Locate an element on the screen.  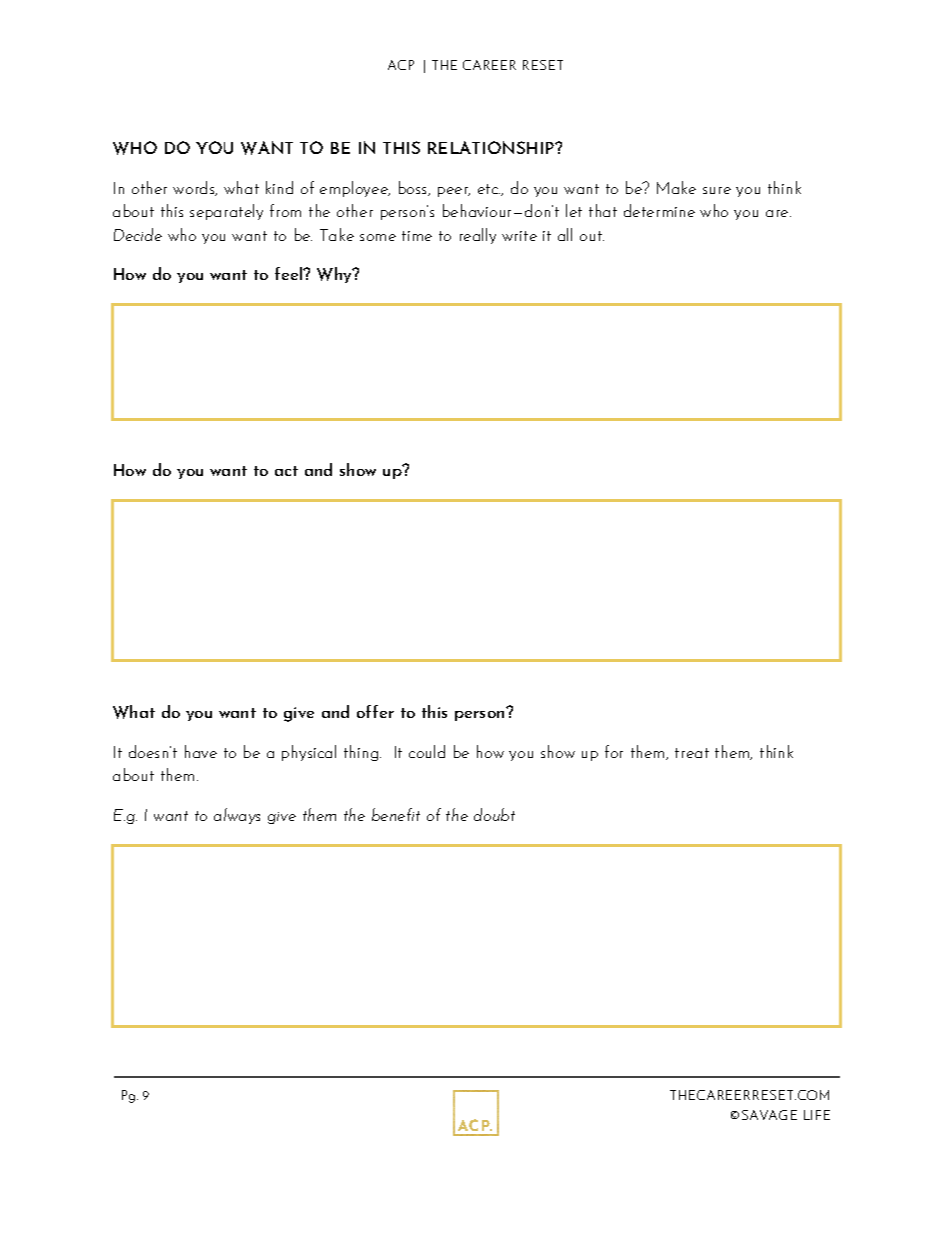
determine is located at coordinates (659, 210).
